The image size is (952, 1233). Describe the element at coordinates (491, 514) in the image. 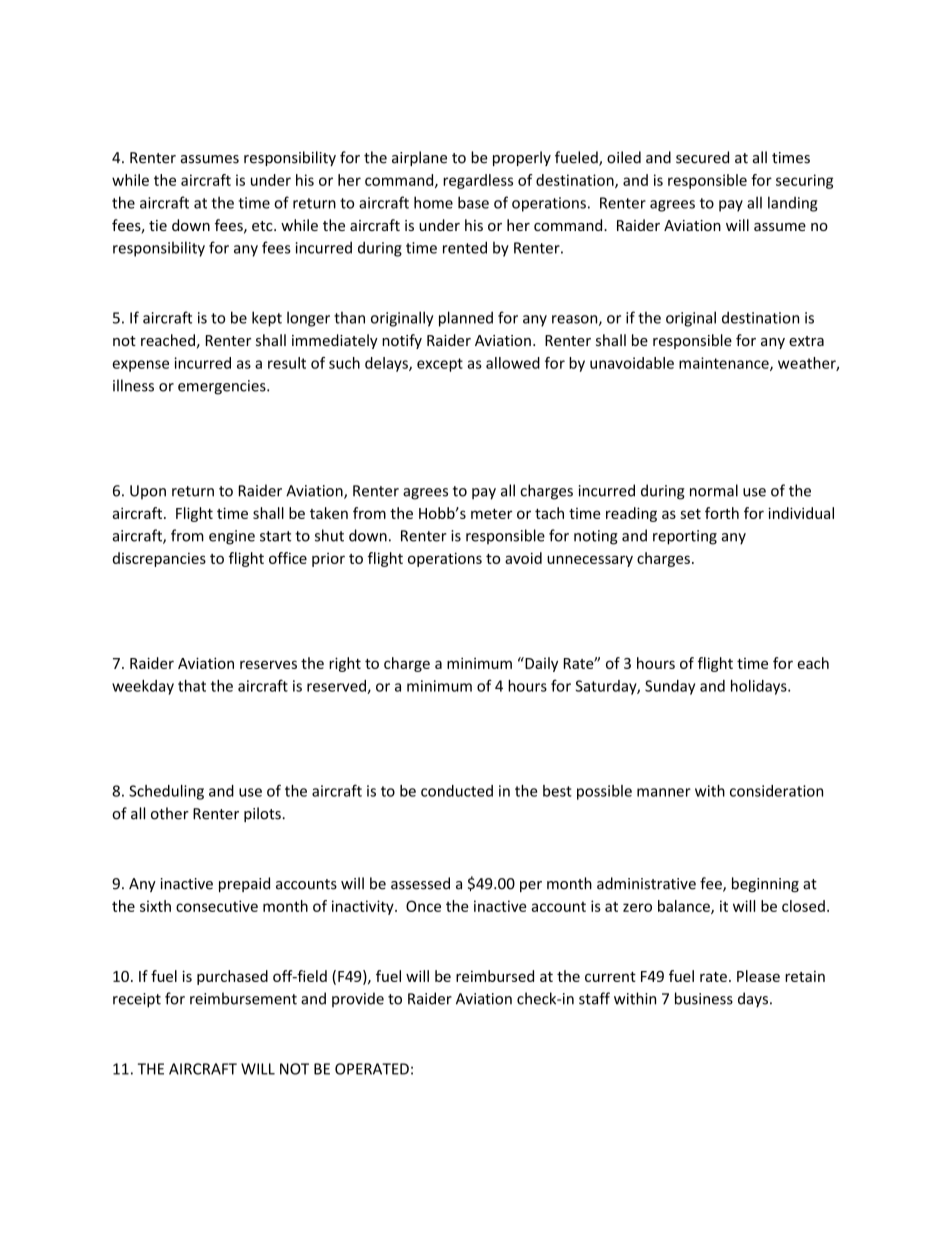

I see `meter` at that location.
